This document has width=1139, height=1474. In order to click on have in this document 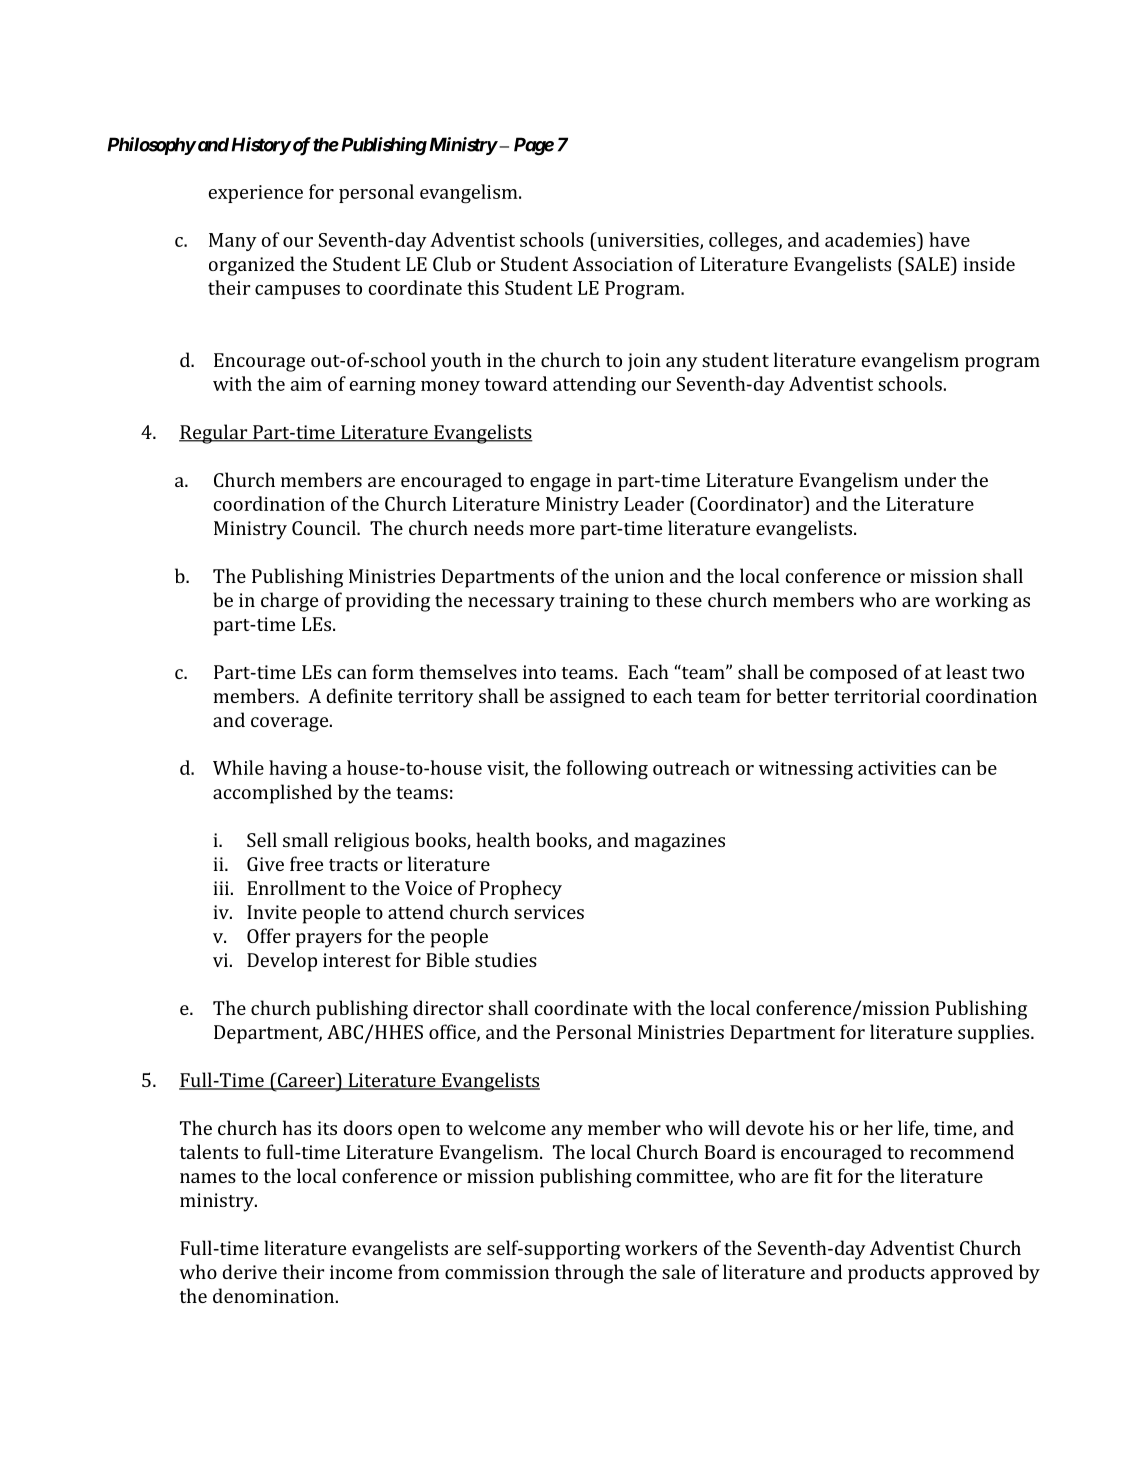, I will do `click(949, 239)`.
